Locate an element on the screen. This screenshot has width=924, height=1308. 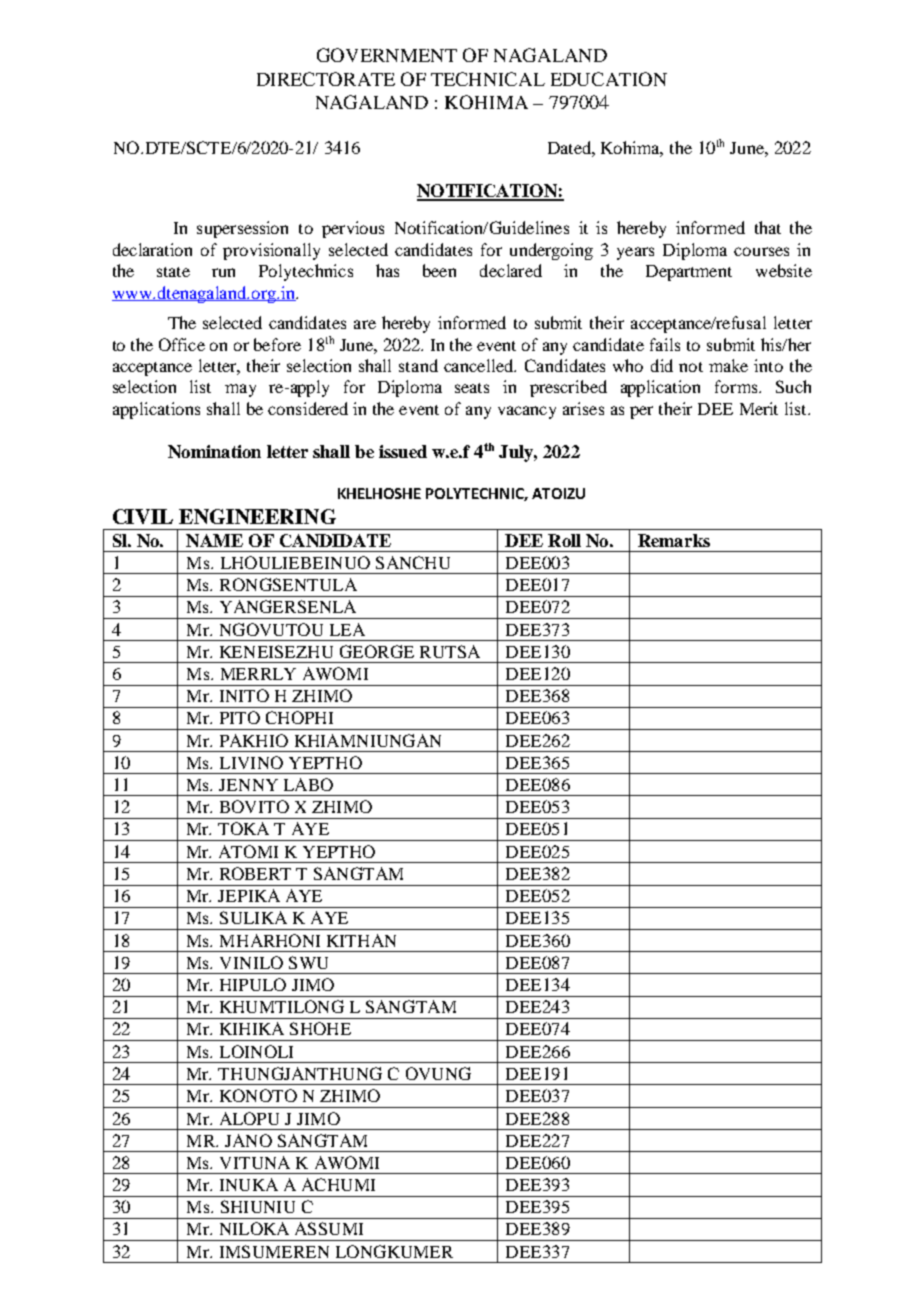
Nomination is located at coordinates (214, 451).
